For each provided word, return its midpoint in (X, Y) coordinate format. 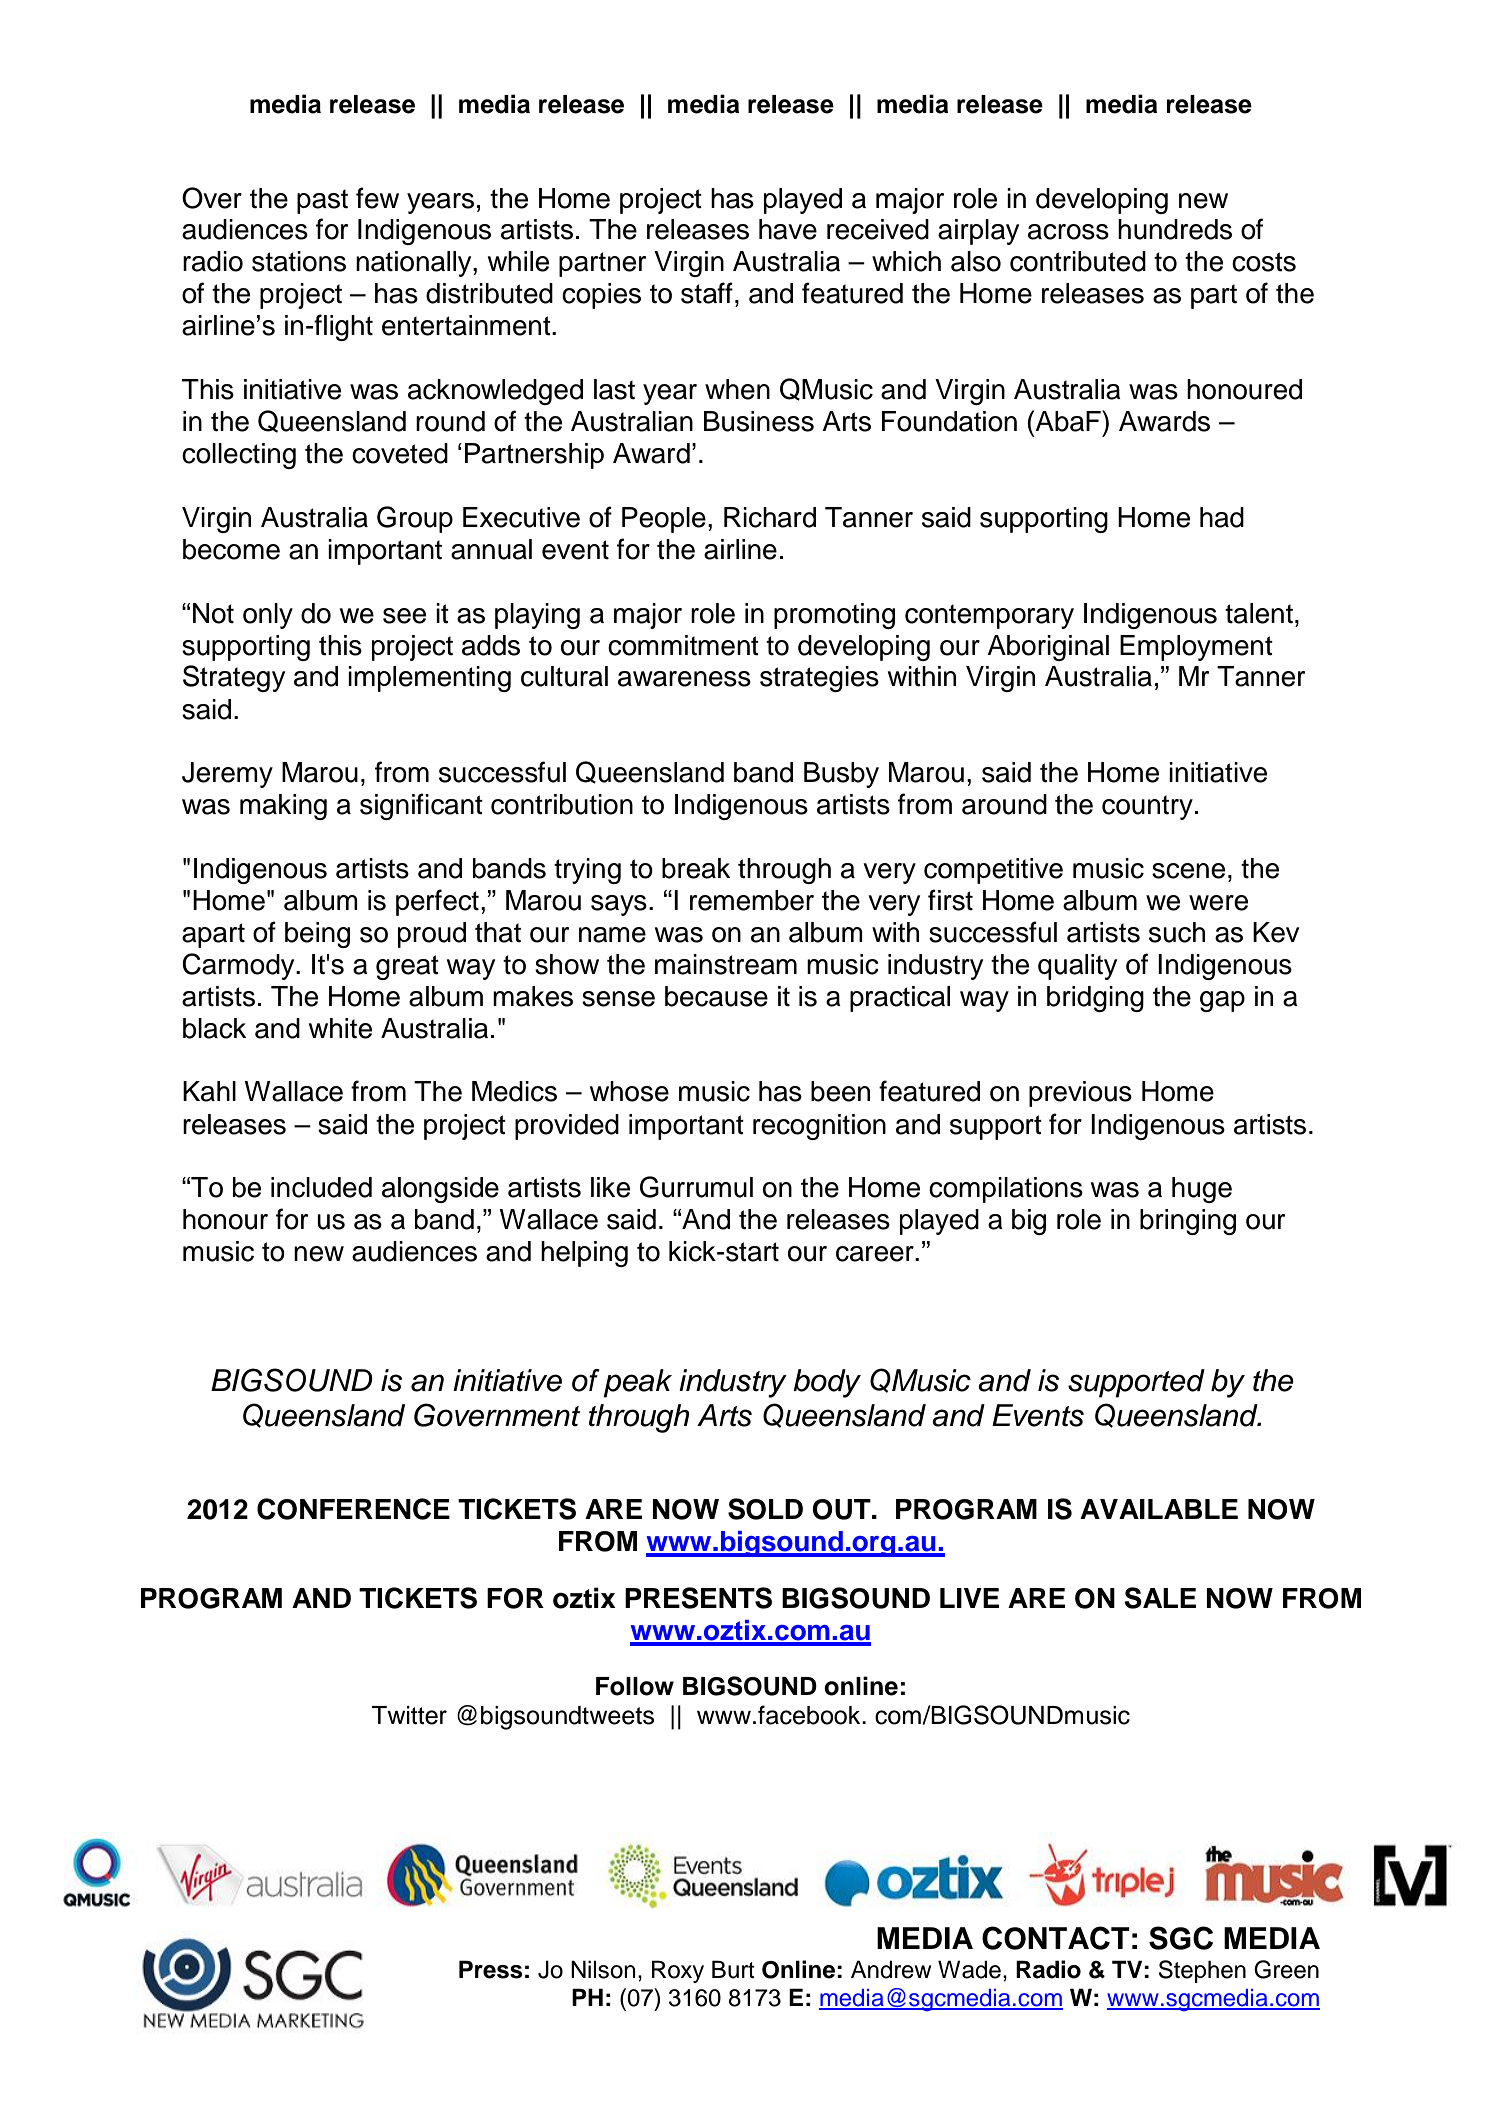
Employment (1196, 648)
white (340, 1028)
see (404, 616)
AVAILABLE (1159, 1509)
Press (490, 1969)
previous (1080, 1094)
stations (299, 261)
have (788, 229)
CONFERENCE (353, 1509)
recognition (819, 1127)
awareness (684, 679)
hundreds (1175, 229)
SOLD (765, 1509)
